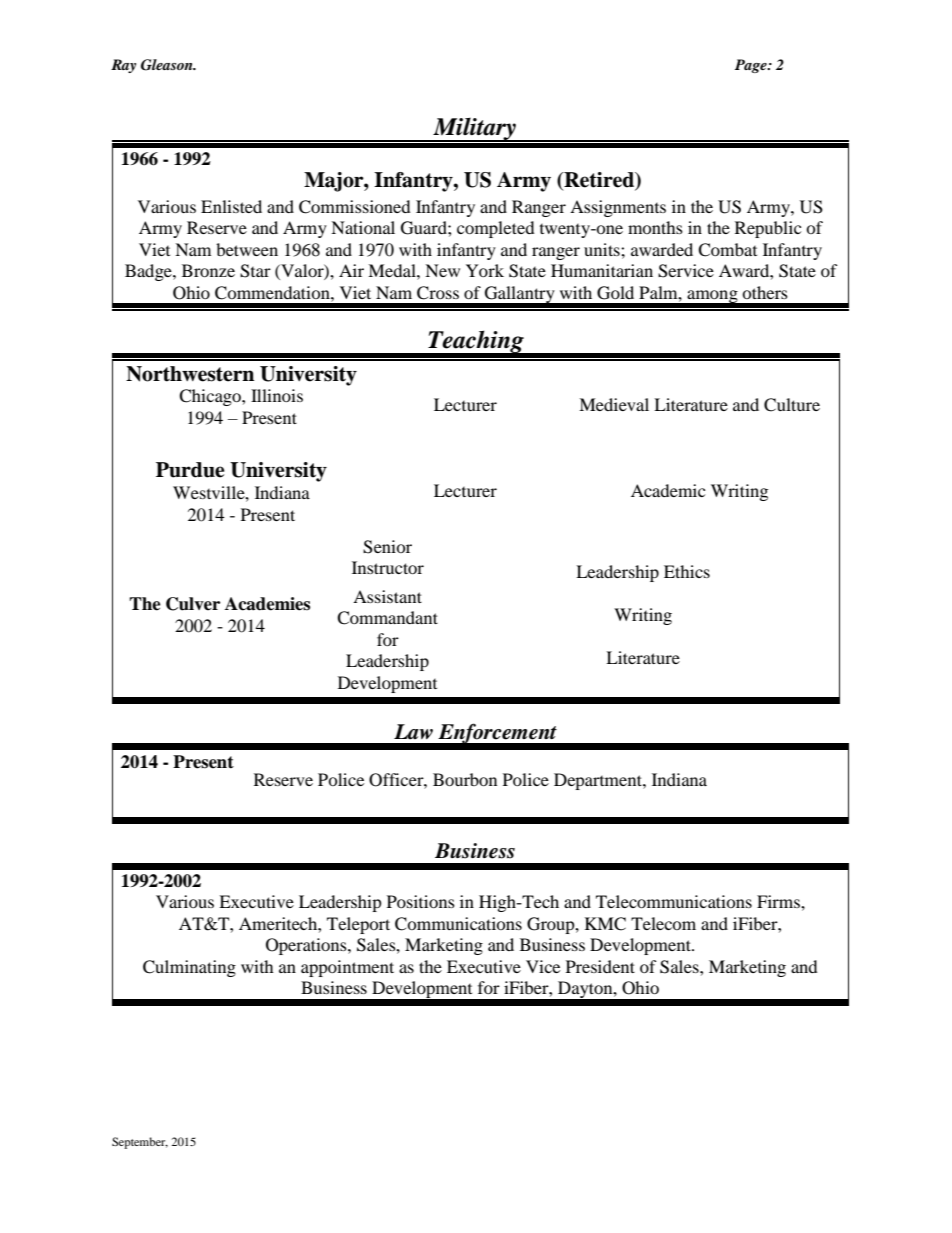 Image resolution: width=952 pixels, height=1233 pixels. What do you see at coordinates (752, 66) in the screenshot?
I see `Page` at bounding box center [752, 66].
